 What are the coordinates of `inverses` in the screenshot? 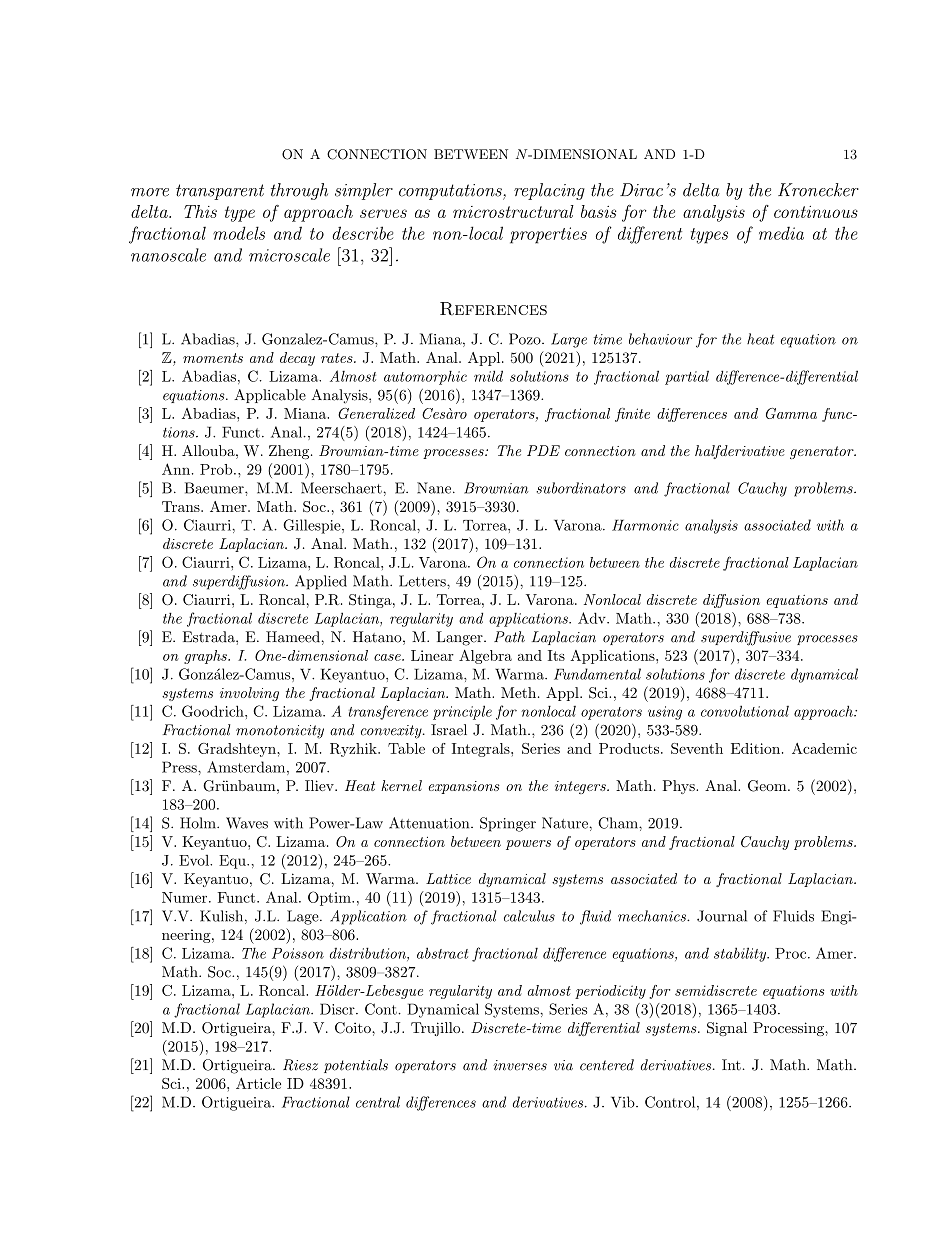 It's located at (520, 1065).
